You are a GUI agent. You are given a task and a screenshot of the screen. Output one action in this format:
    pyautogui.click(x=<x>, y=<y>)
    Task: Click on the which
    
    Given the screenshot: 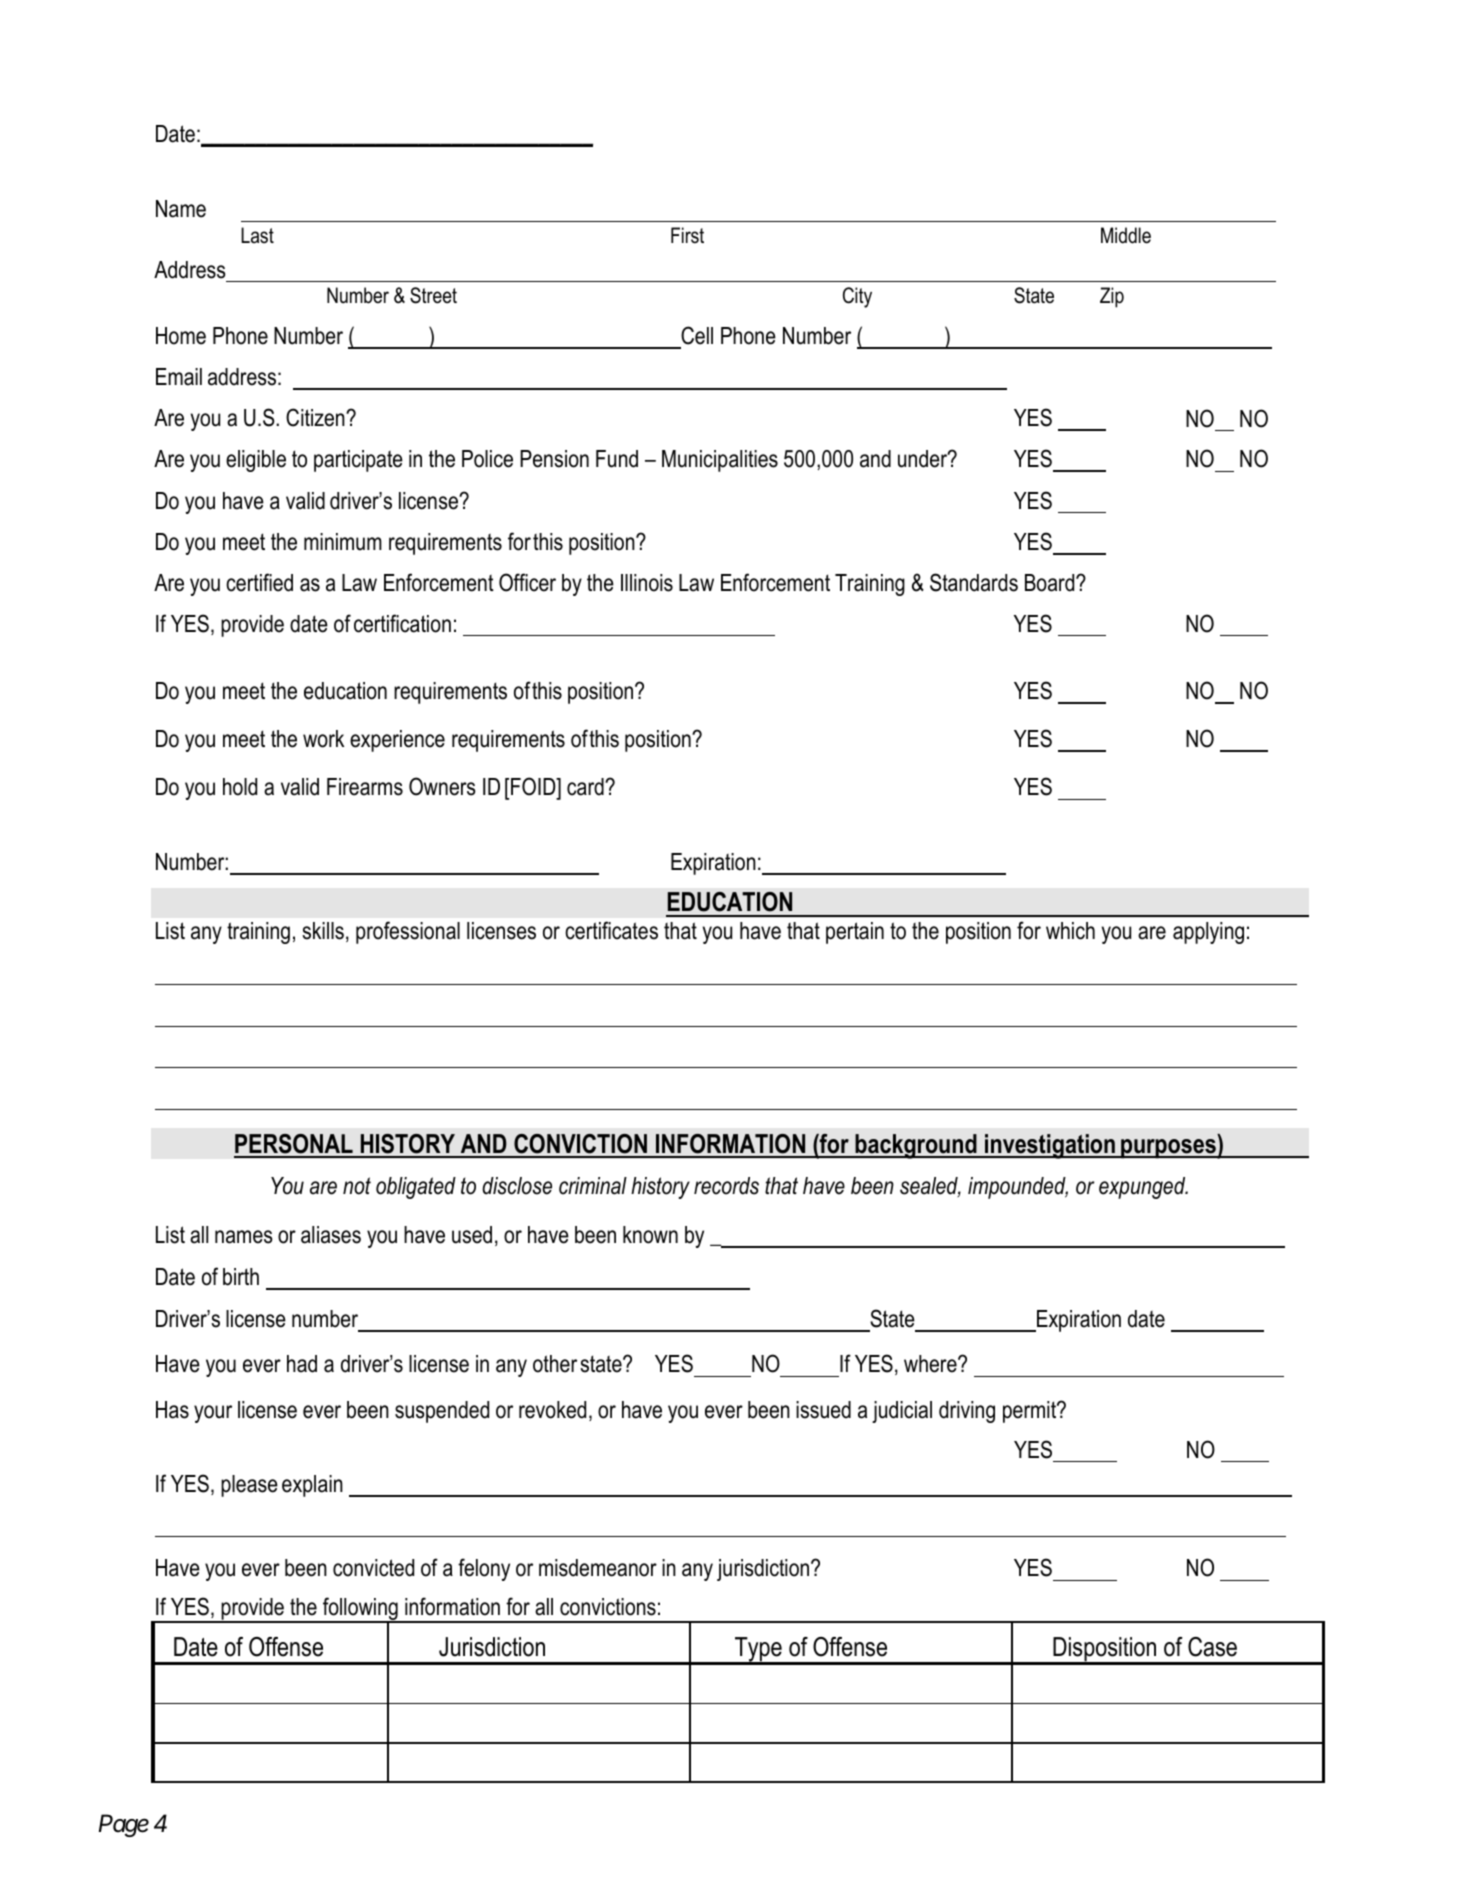 What is the action you would take?
    pyautogui.click(x=1070, y=931)
